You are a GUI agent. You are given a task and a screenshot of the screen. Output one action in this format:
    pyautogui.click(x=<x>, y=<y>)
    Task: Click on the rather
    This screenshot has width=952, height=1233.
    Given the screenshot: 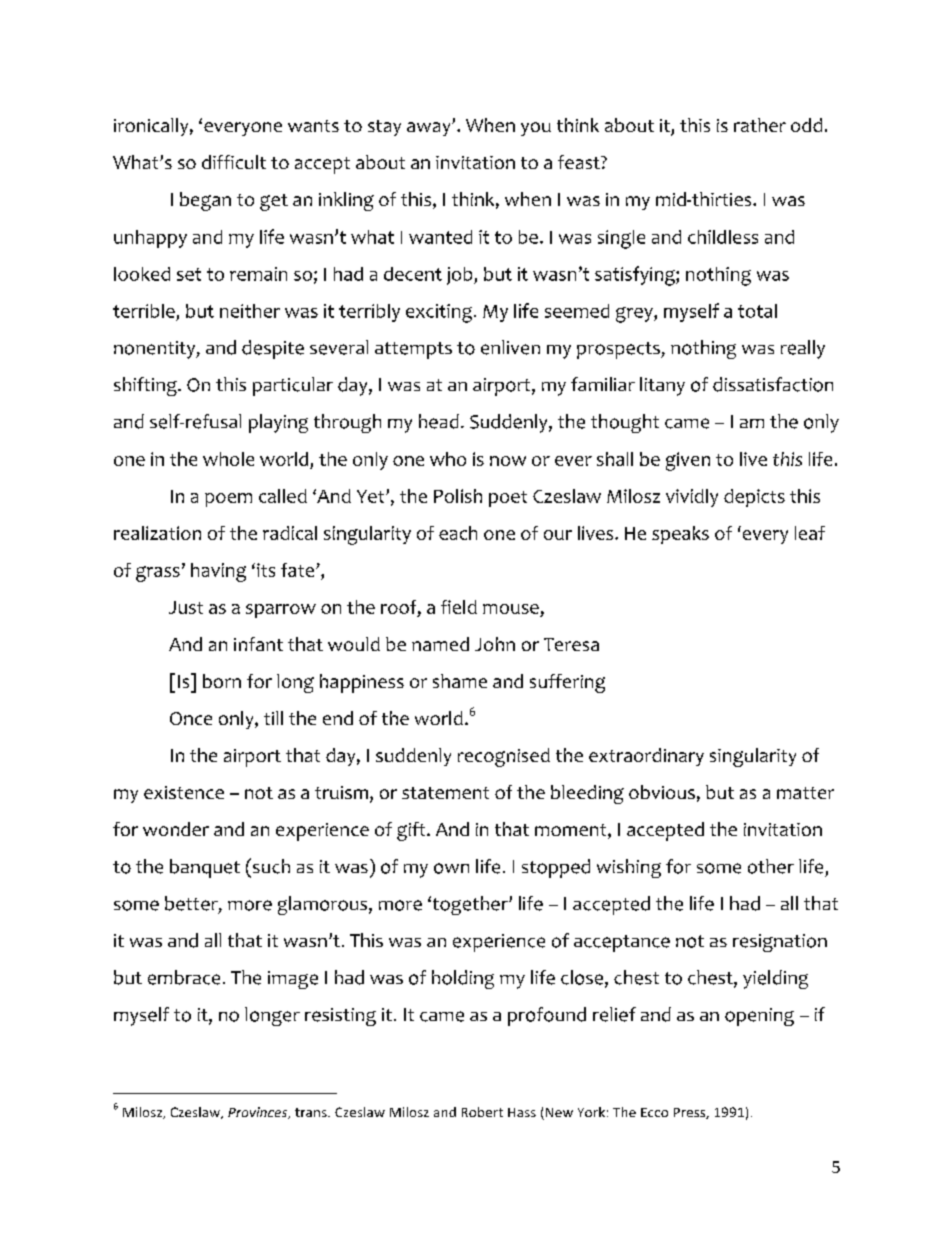 What is the action you would take?
    pyautogui.click(x=760, y=125)
